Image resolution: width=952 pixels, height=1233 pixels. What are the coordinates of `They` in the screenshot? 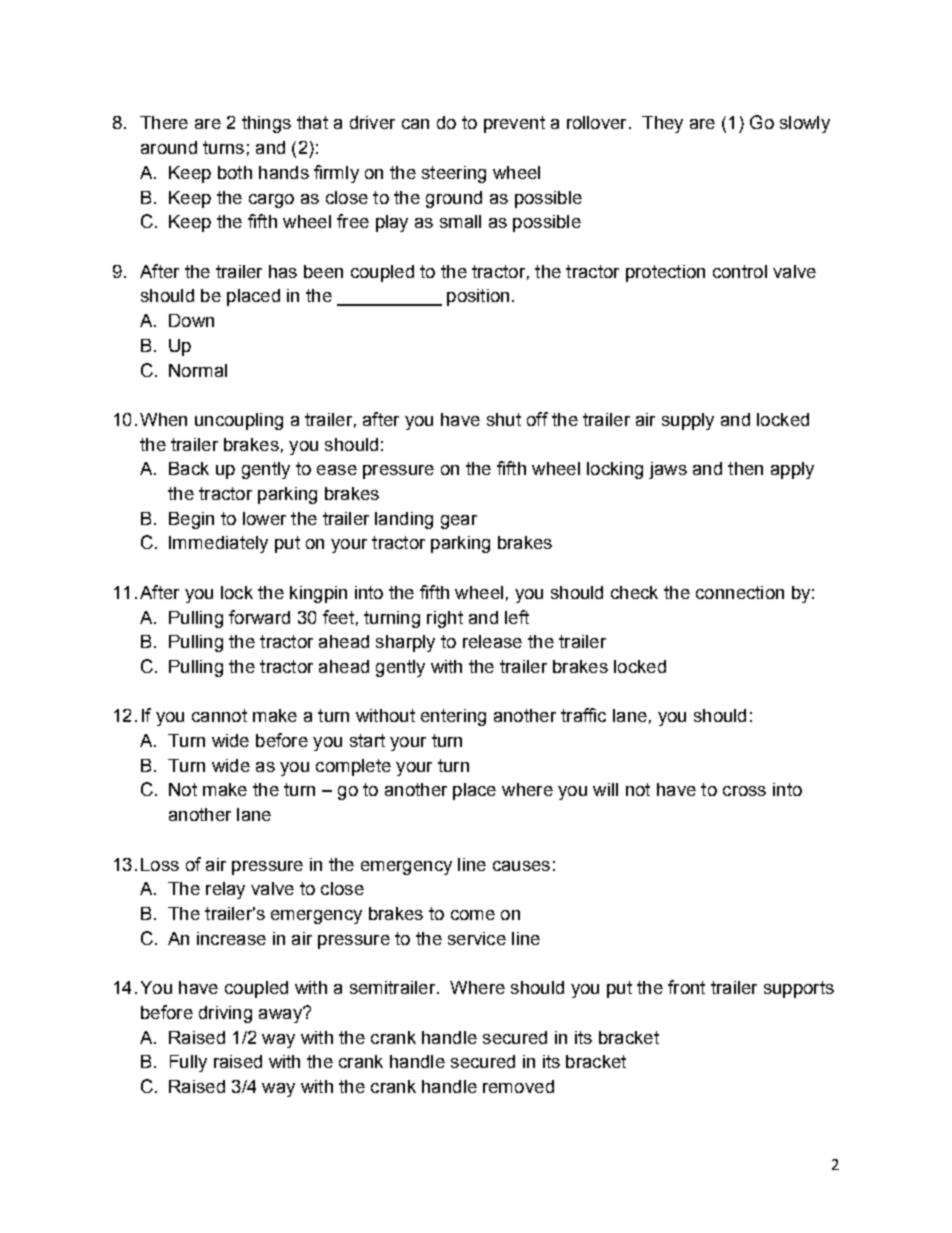 It's located at (662, 124).
